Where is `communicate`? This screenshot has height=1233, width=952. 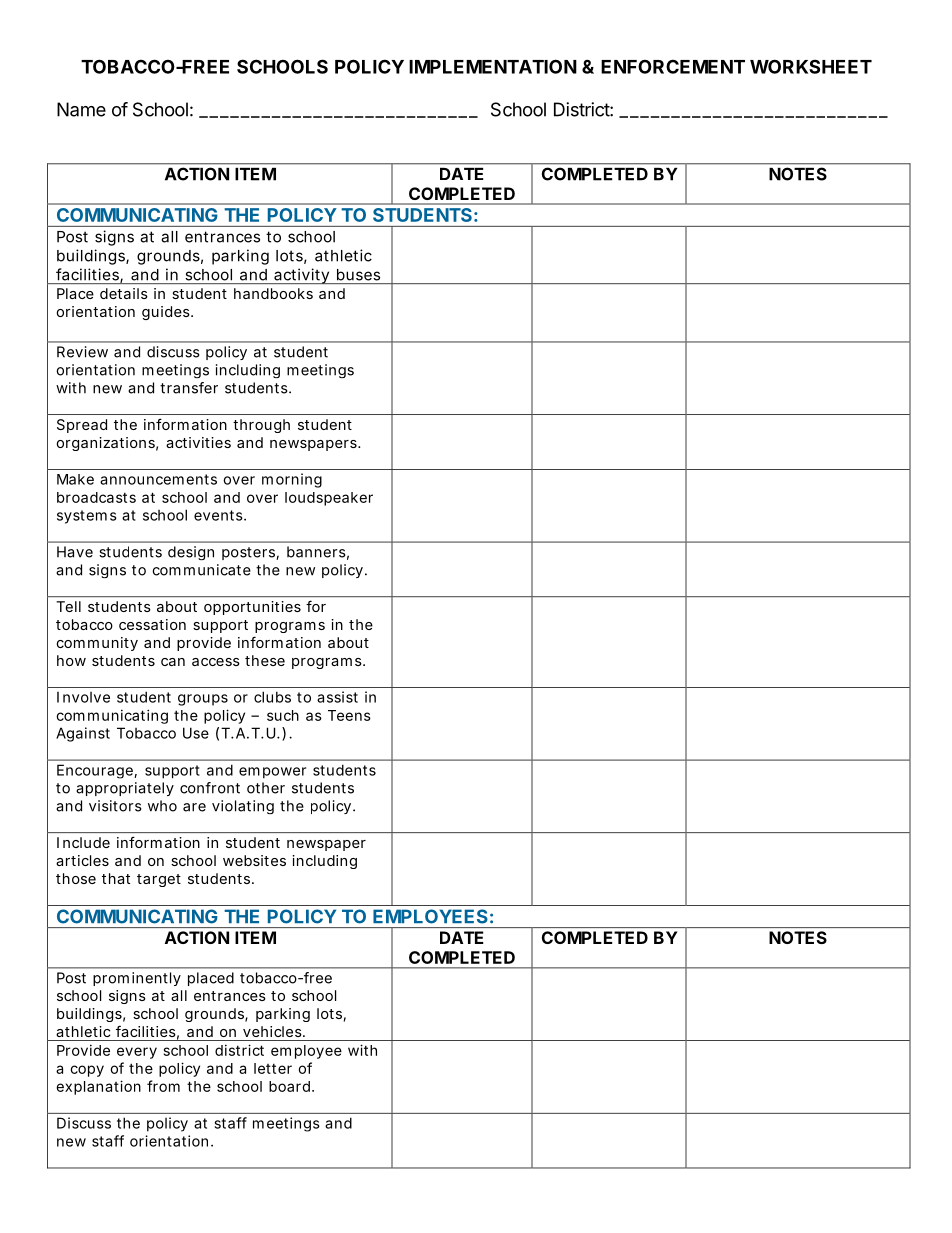 communicate is located at coordinates (201, 570).
